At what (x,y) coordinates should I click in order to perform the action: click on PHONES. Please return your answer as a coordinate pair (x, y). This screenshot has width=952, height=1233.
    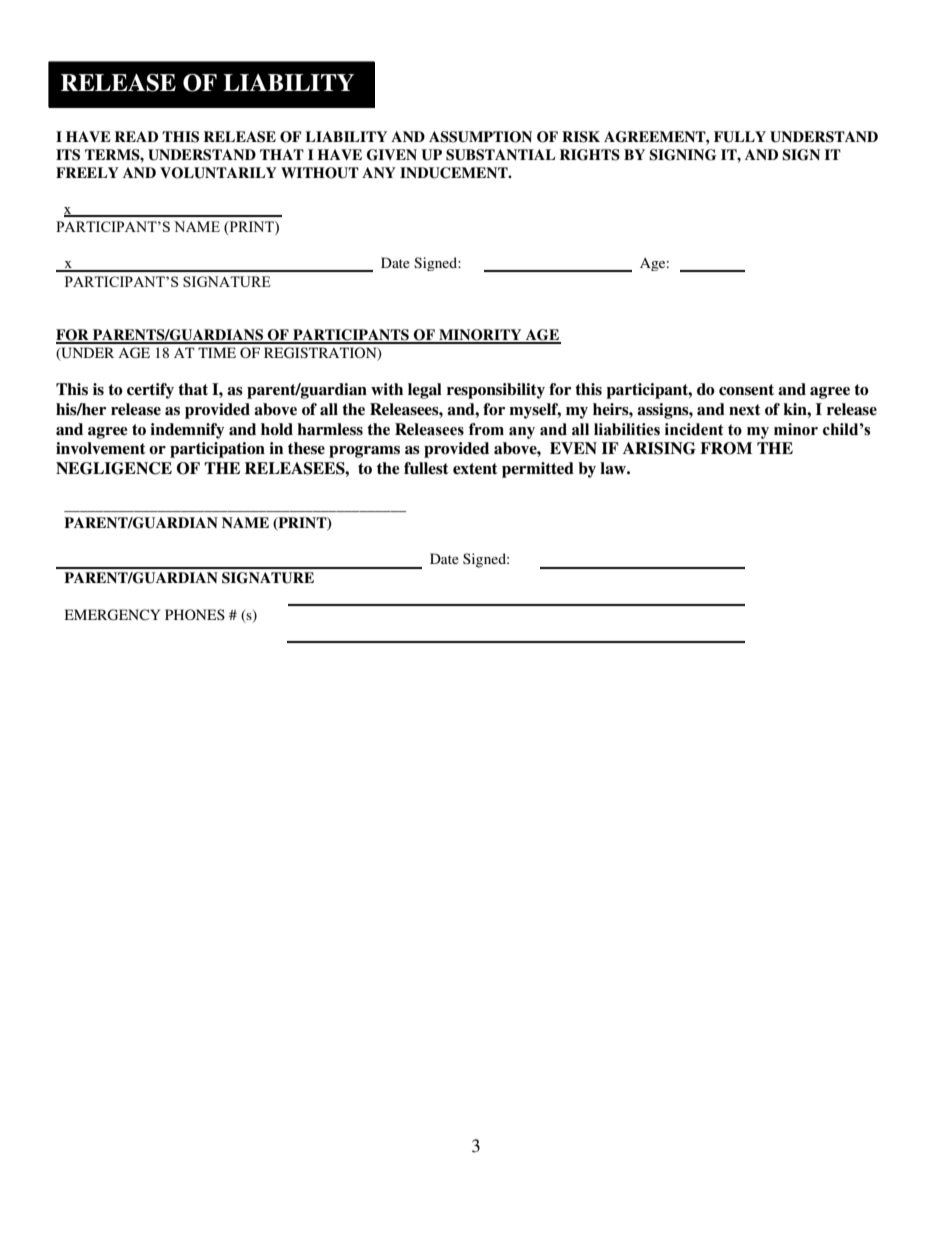
    Looking at the image, I should click on (195, 615).
